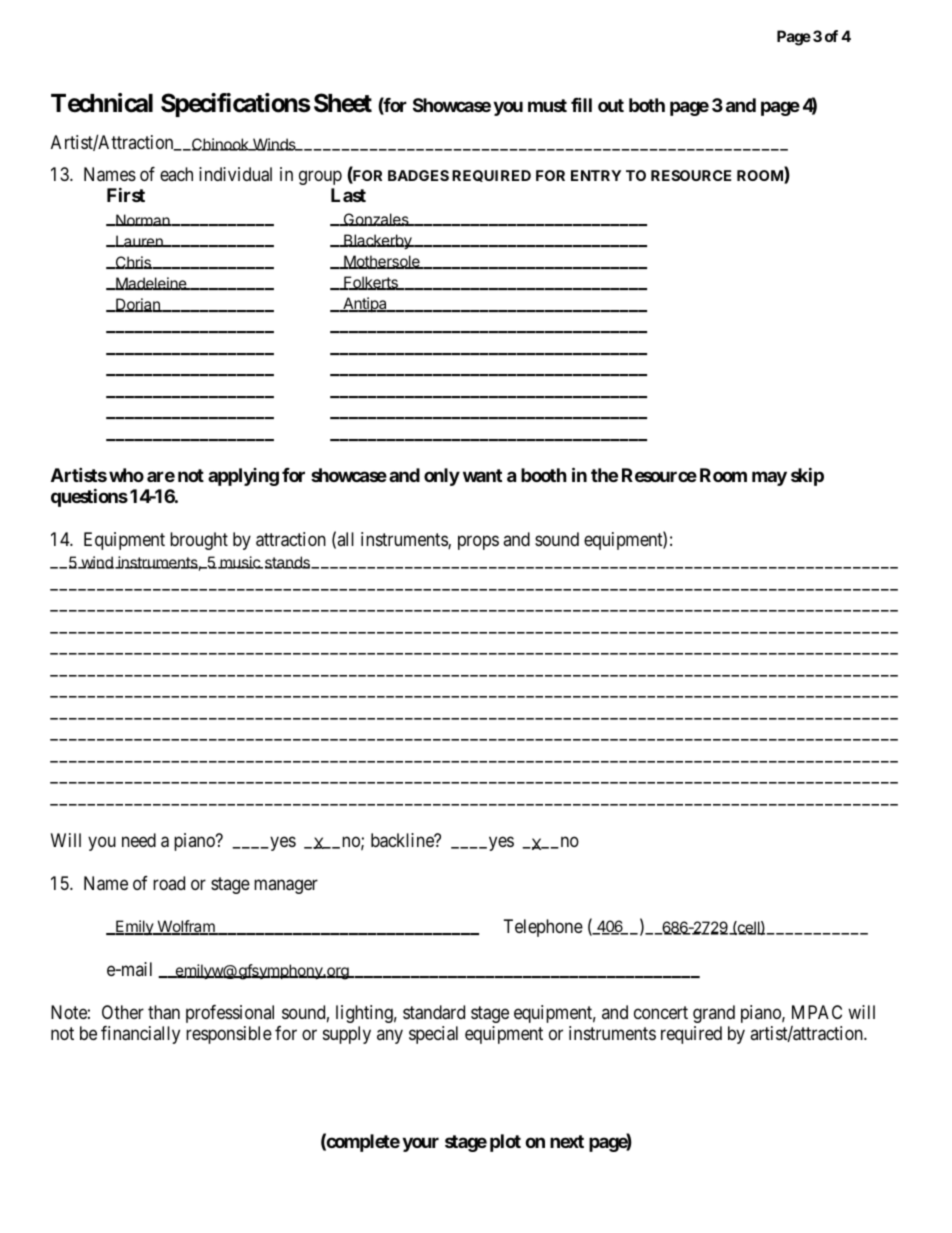 This screenshot has width=952, height=1233. I want to click on may, so click(769, 478).
